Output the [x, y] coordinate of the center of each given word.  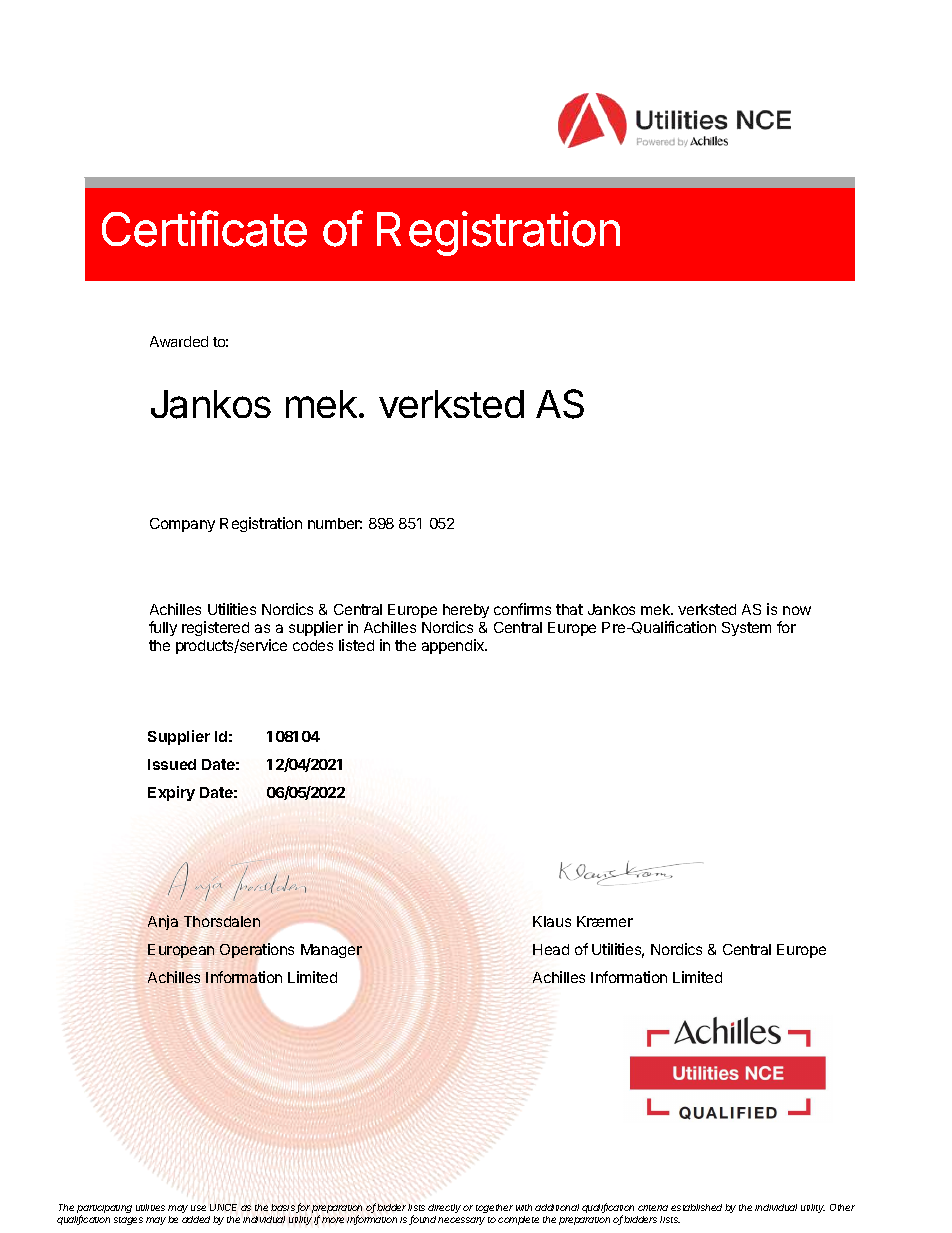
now [797, 610]
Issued [172, 764]
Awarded [179, 341]
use [198, 1208]
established [696, 1207]
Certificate [204, 228]
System [746, 629]
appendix [454, 646]
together [494, 1208]
